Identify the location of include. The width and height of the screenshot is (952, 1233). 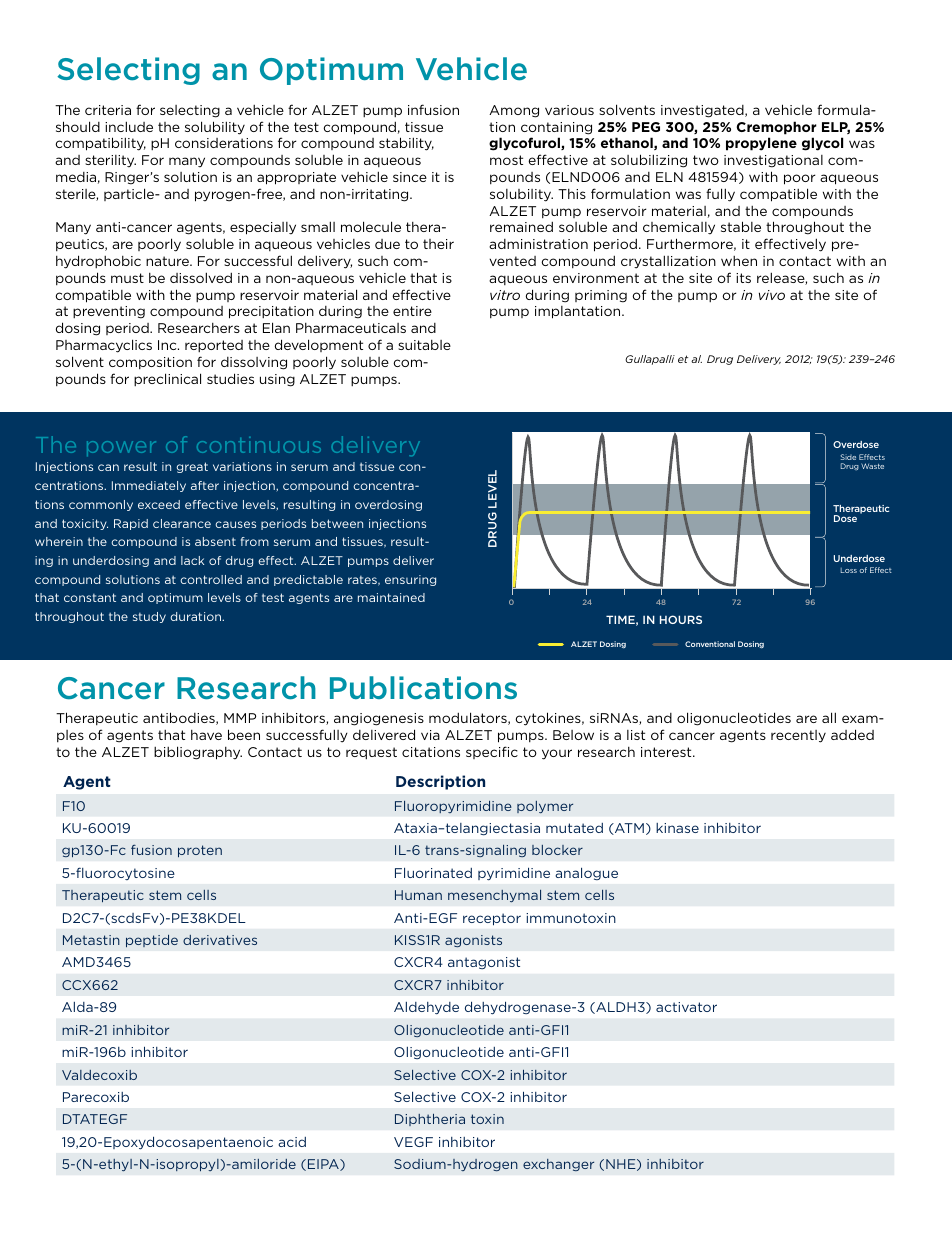
(129, 126).
